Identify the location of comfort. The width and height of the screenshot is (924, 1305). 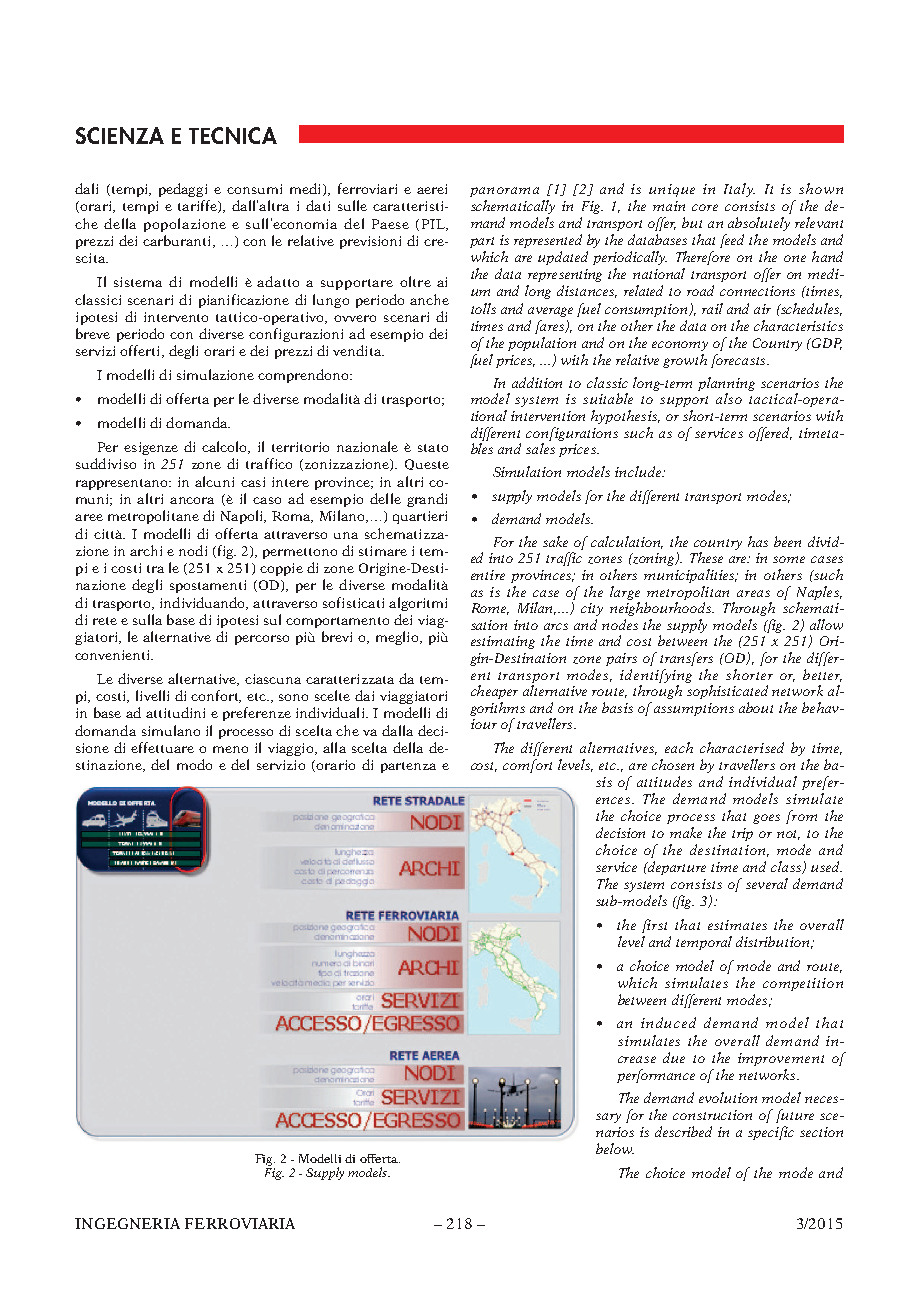
(527, 766).
